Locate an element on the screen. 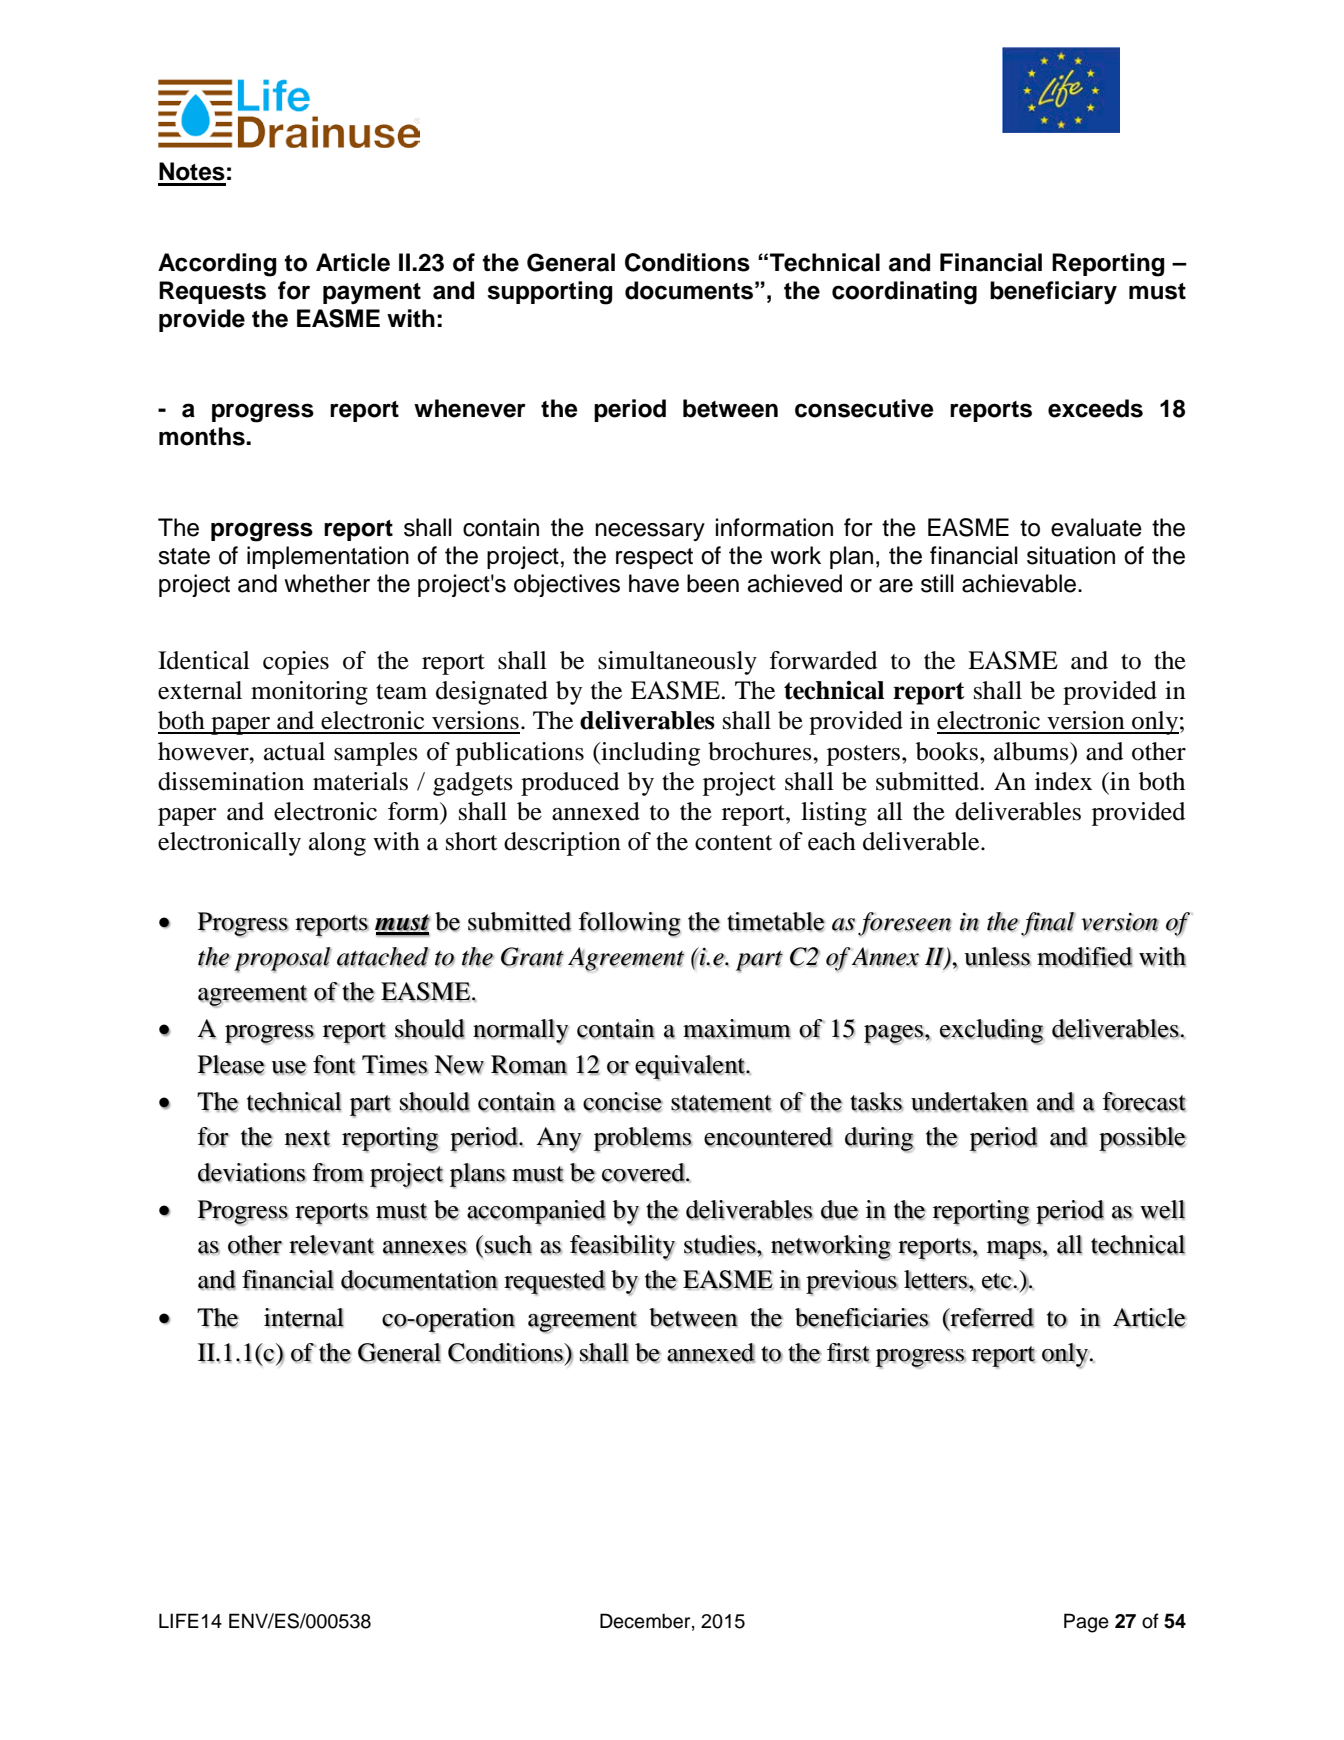  payment is located at coordinates (372, 293).
